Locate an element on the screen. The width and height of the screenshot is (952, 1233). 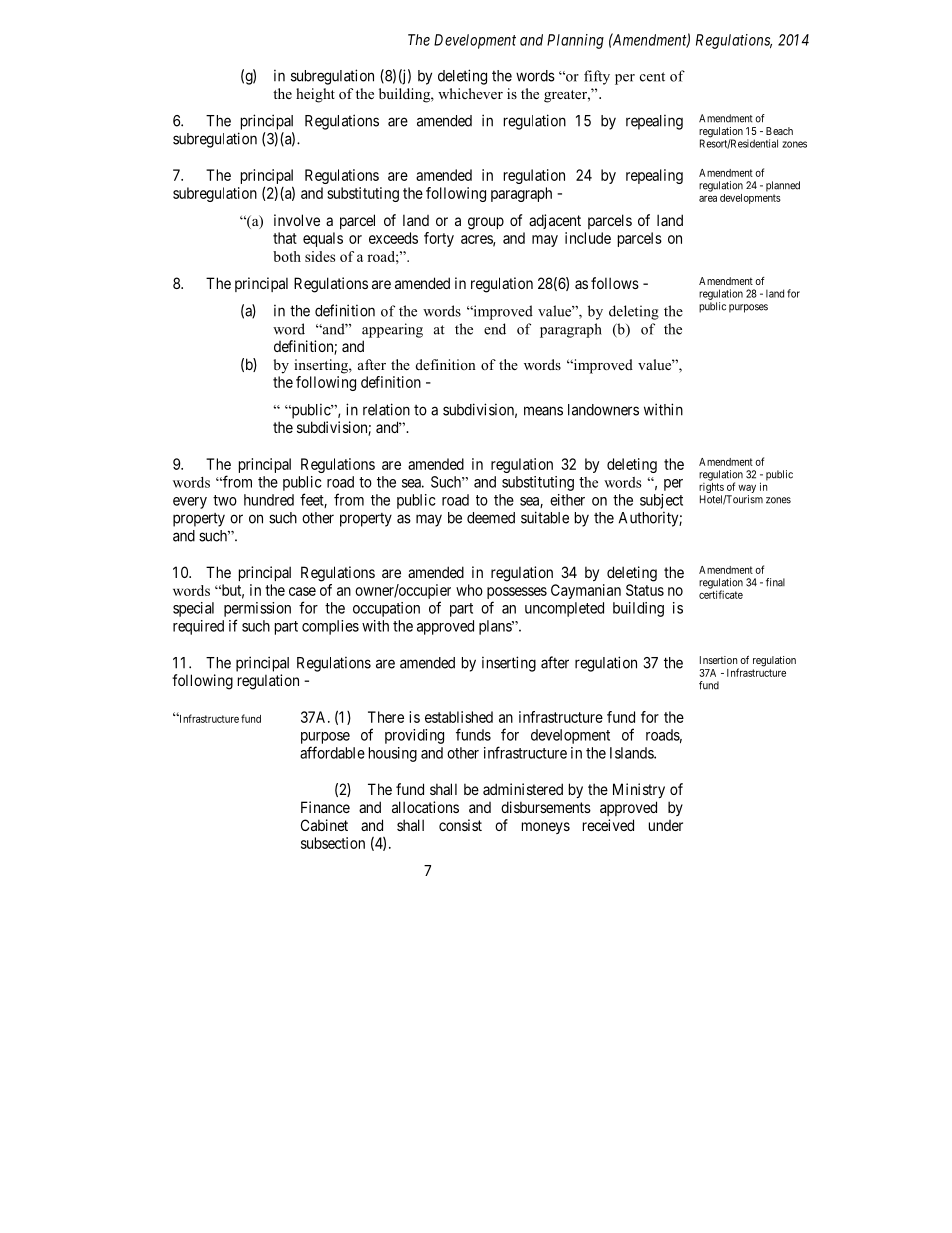
certificate is located at coordinates (721, 594).
